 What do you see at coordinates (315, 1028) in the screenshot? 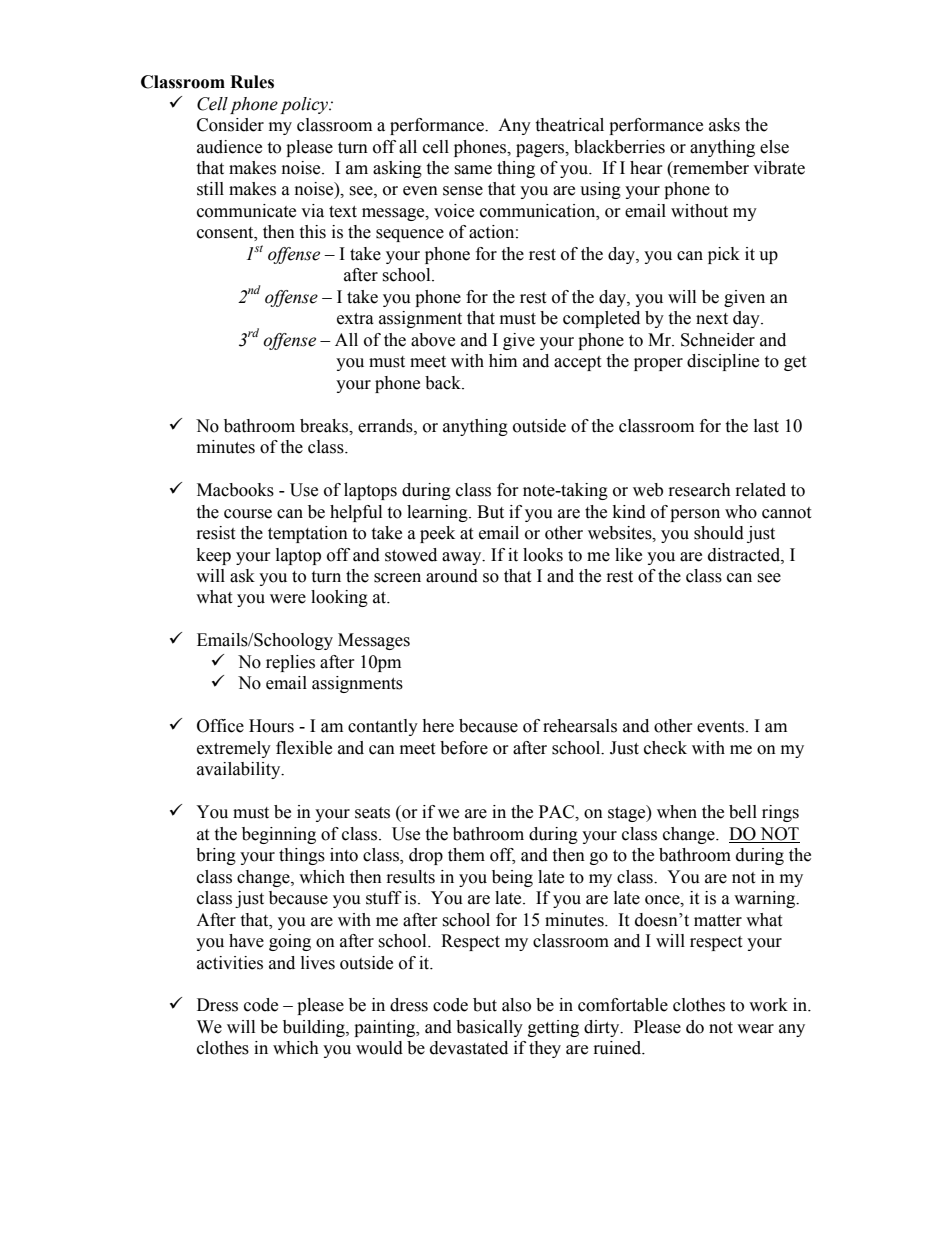
I see `building` at bounding box center [315, 1028].
